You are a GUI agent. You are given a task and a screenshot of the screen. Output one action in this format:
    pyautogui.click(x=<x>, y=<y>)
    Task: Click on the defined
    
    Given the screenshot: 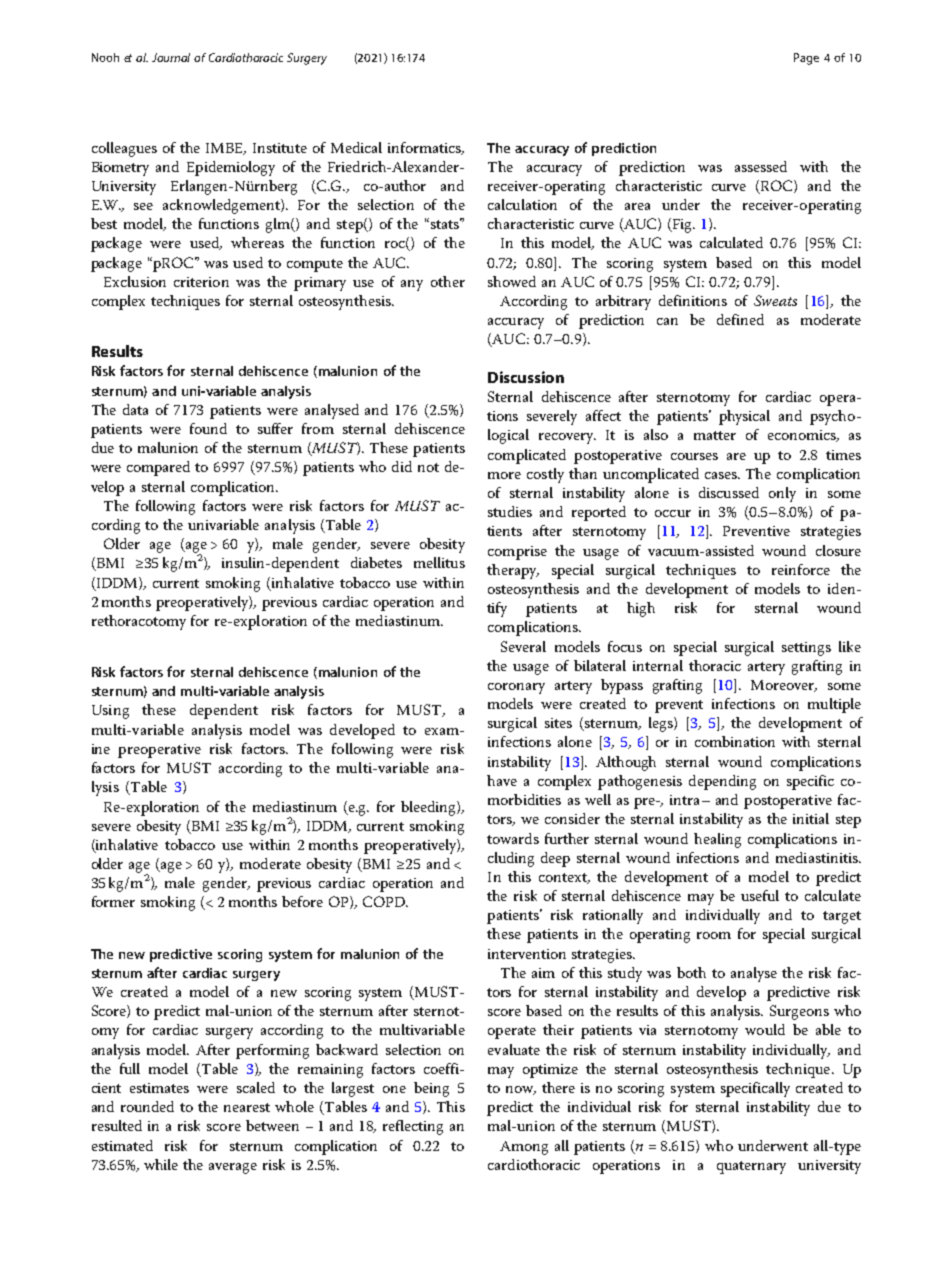 What is the action you would take?
    pyautogui.click(x=740, y=319)
